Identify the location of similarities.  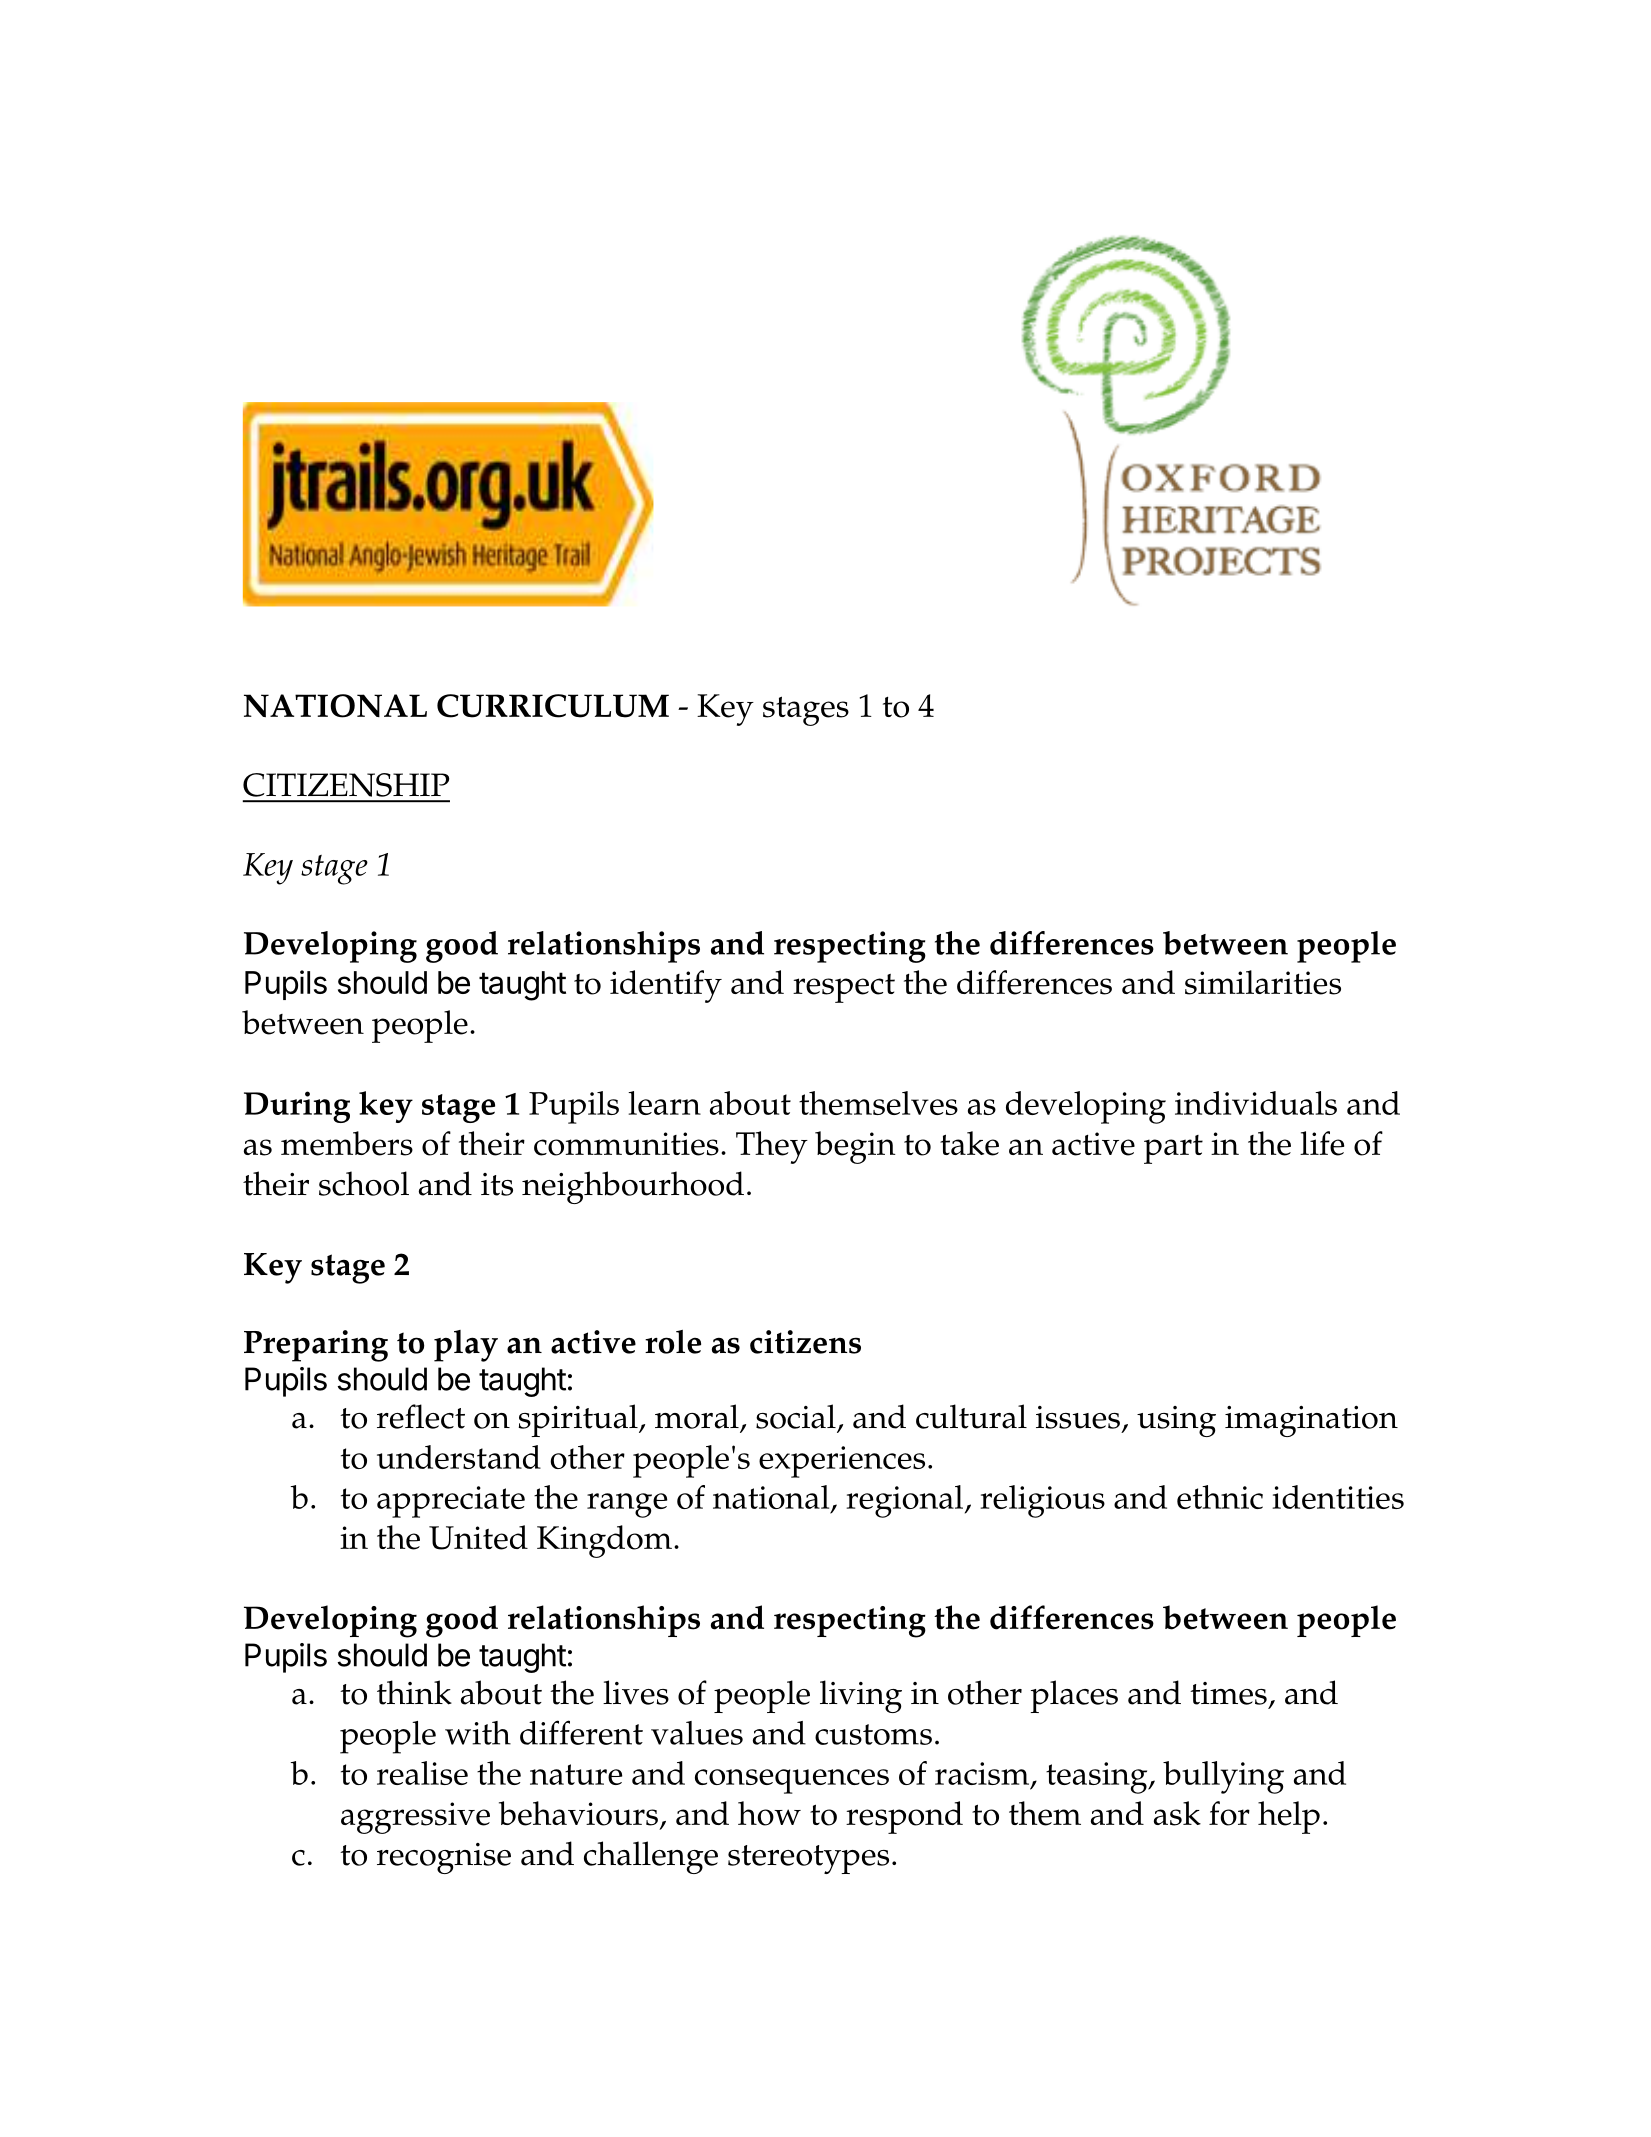
(1263, 982).
